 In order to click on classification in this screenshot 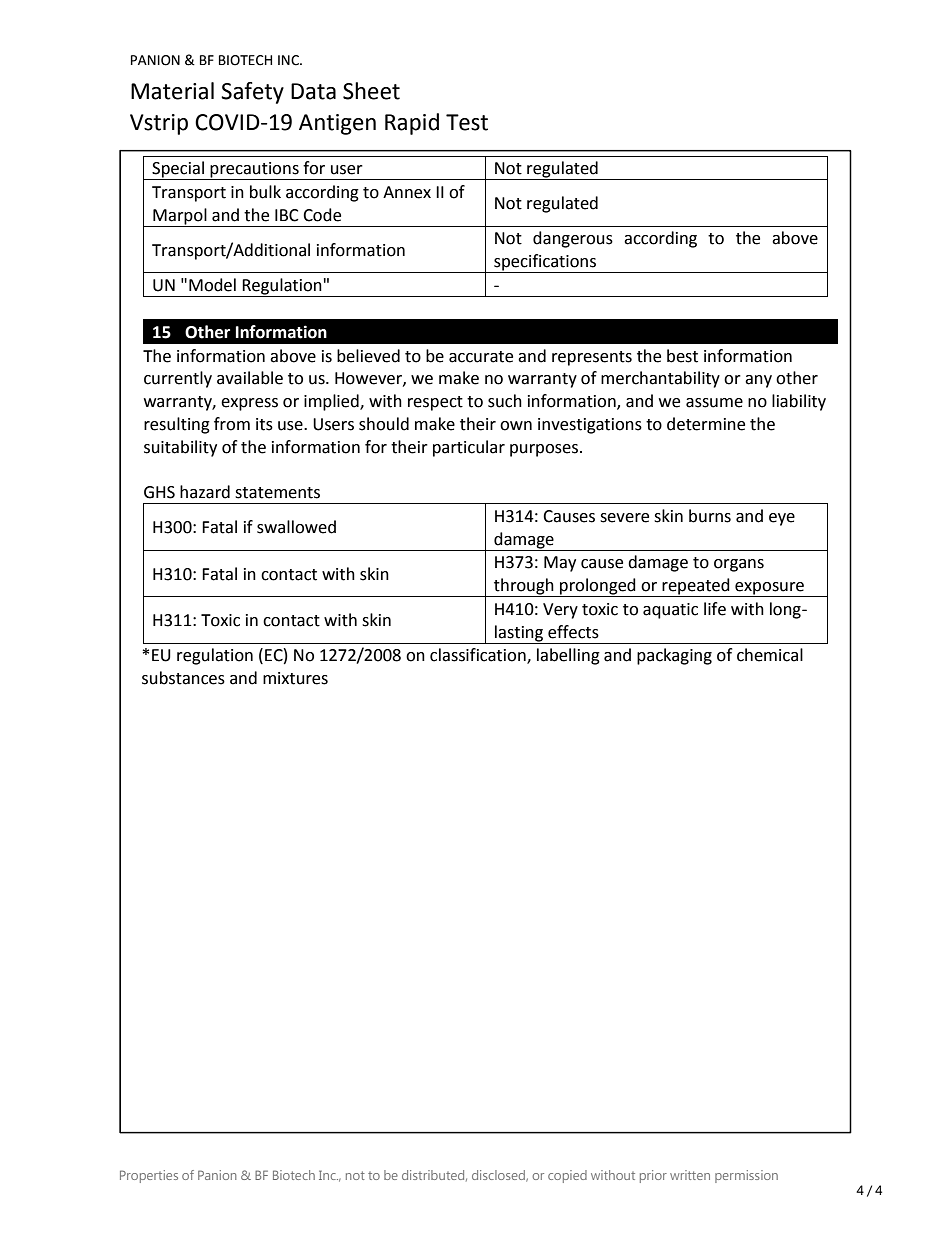, I will do `click(479, 656)`.
